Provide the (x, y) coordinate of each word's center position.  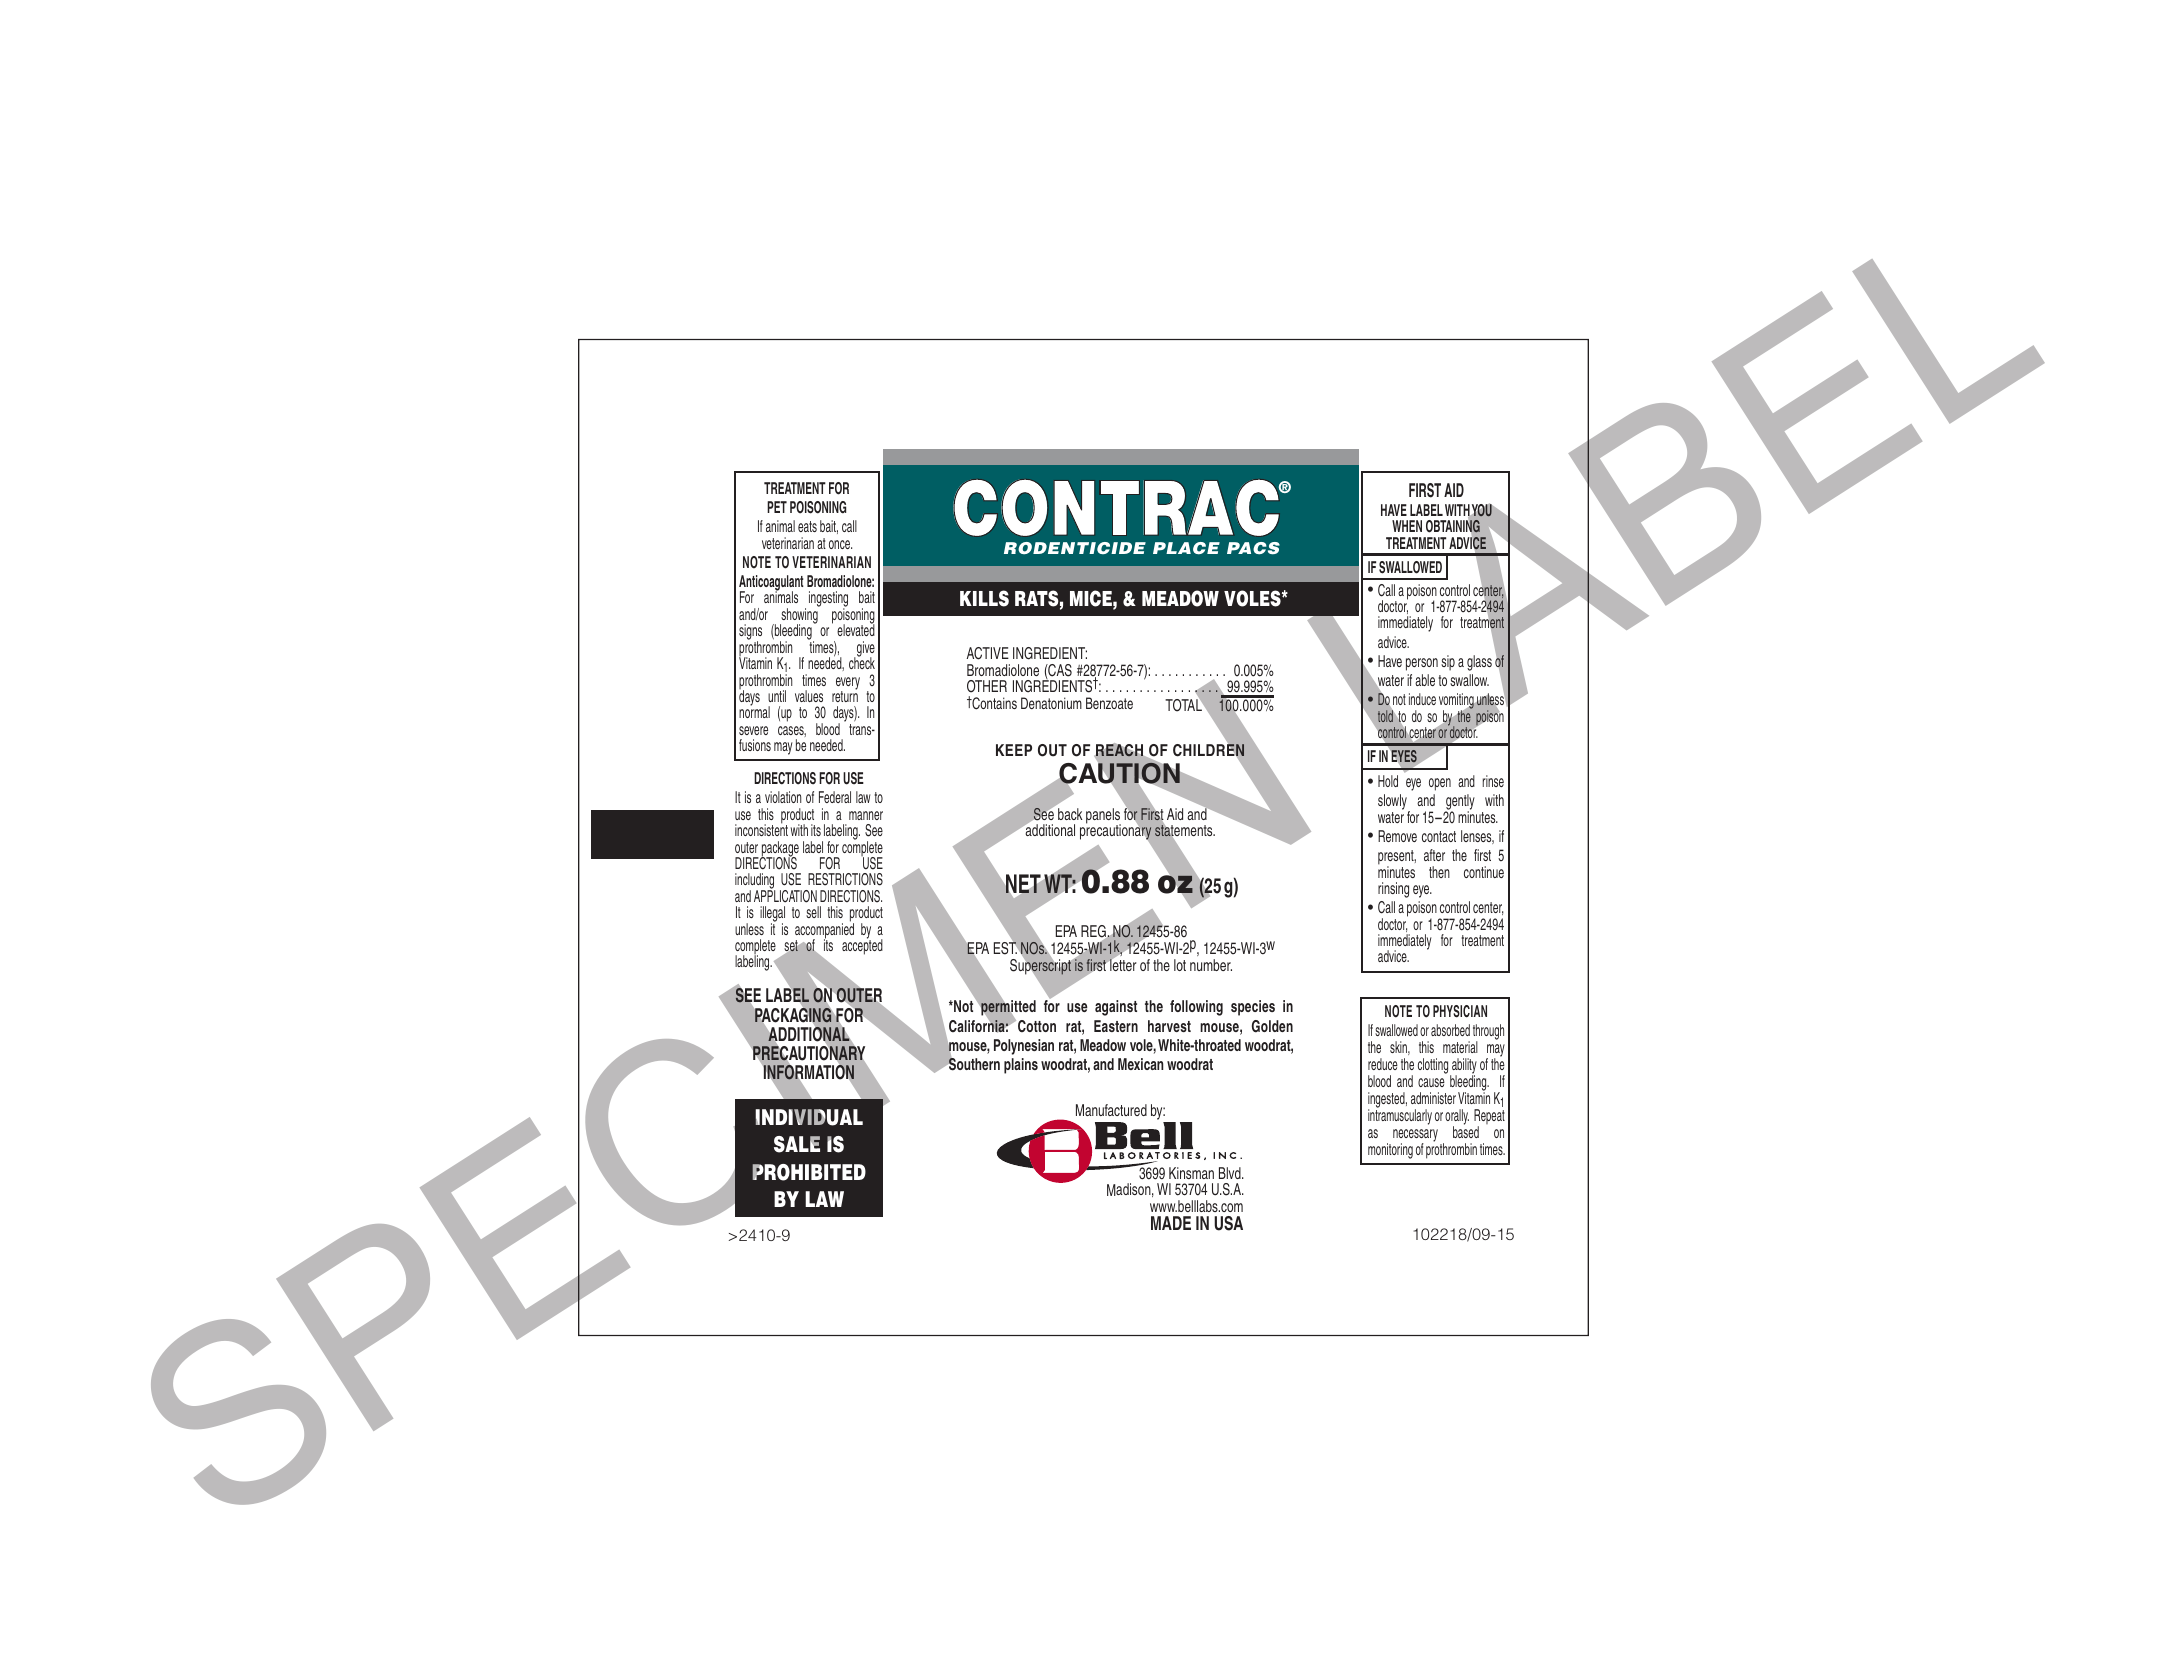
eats (807, 526)
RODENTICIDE (1075, 548)
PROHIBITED (809, 1172)
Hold (1388, 781)
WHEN (1407, 526)
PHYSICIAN (1460, 1011)
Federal (835, 797)
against (1116, 1008)
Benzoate (1109, 703)
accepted (862, 946)
